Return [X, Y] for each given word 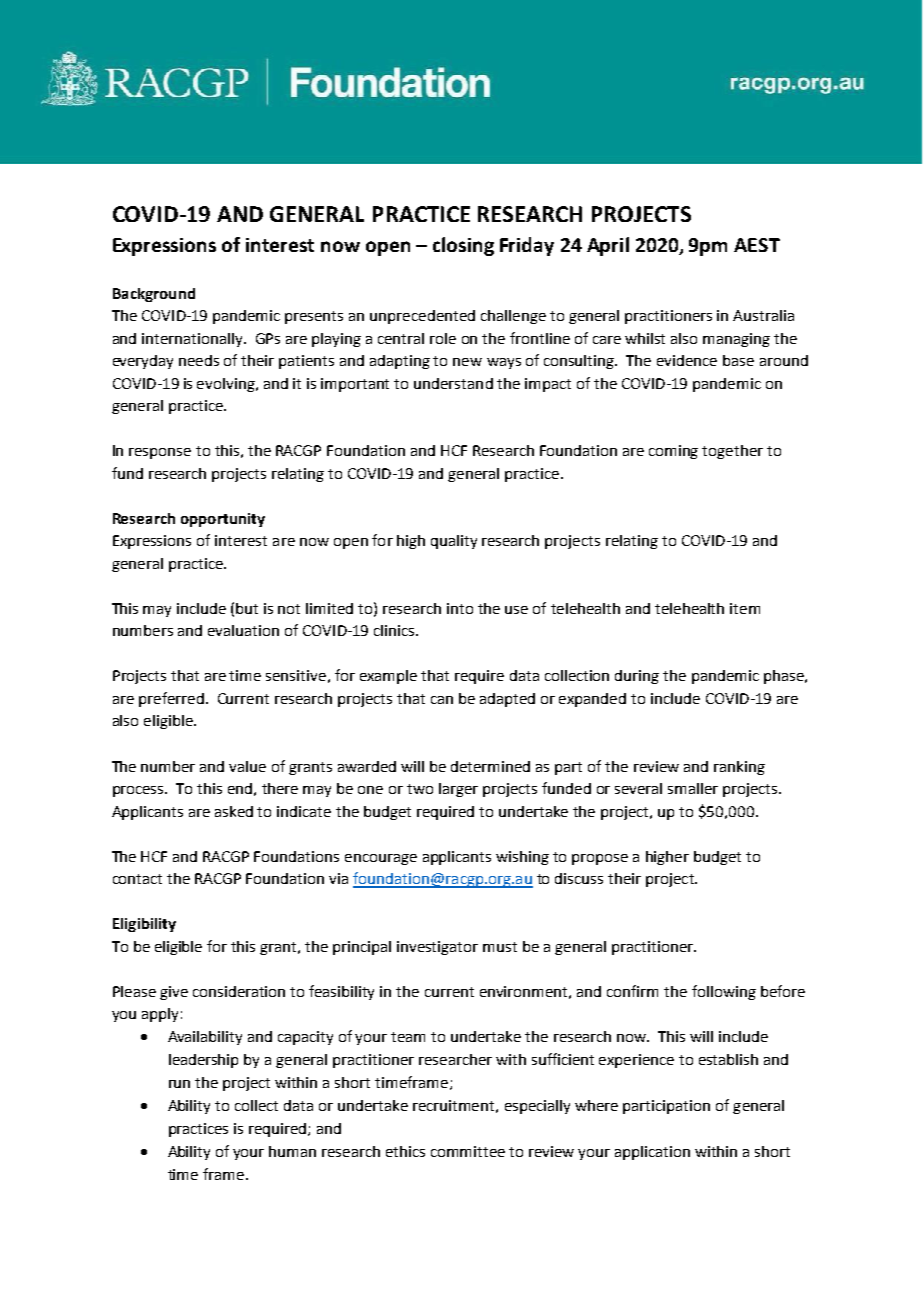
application [652, 1153]
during [637, 677]
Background [154, 295]
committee [468, 1151]
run [179, 1084]
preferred [171, 699]
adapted [507, 700]
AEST [757, 245]
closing [463, 246]
